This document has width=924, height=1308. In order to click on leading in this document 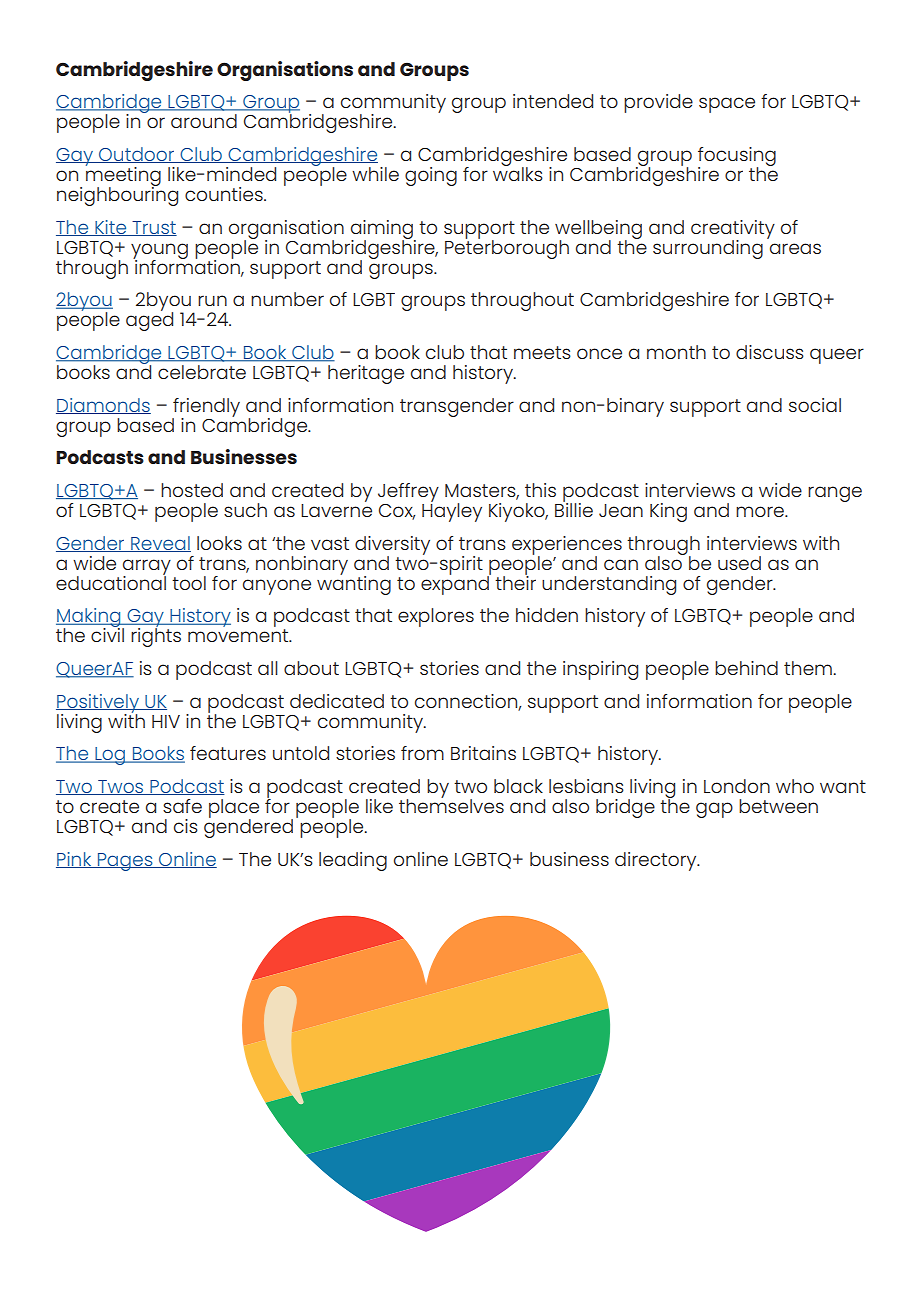, I will do `click(353, 861)`.
